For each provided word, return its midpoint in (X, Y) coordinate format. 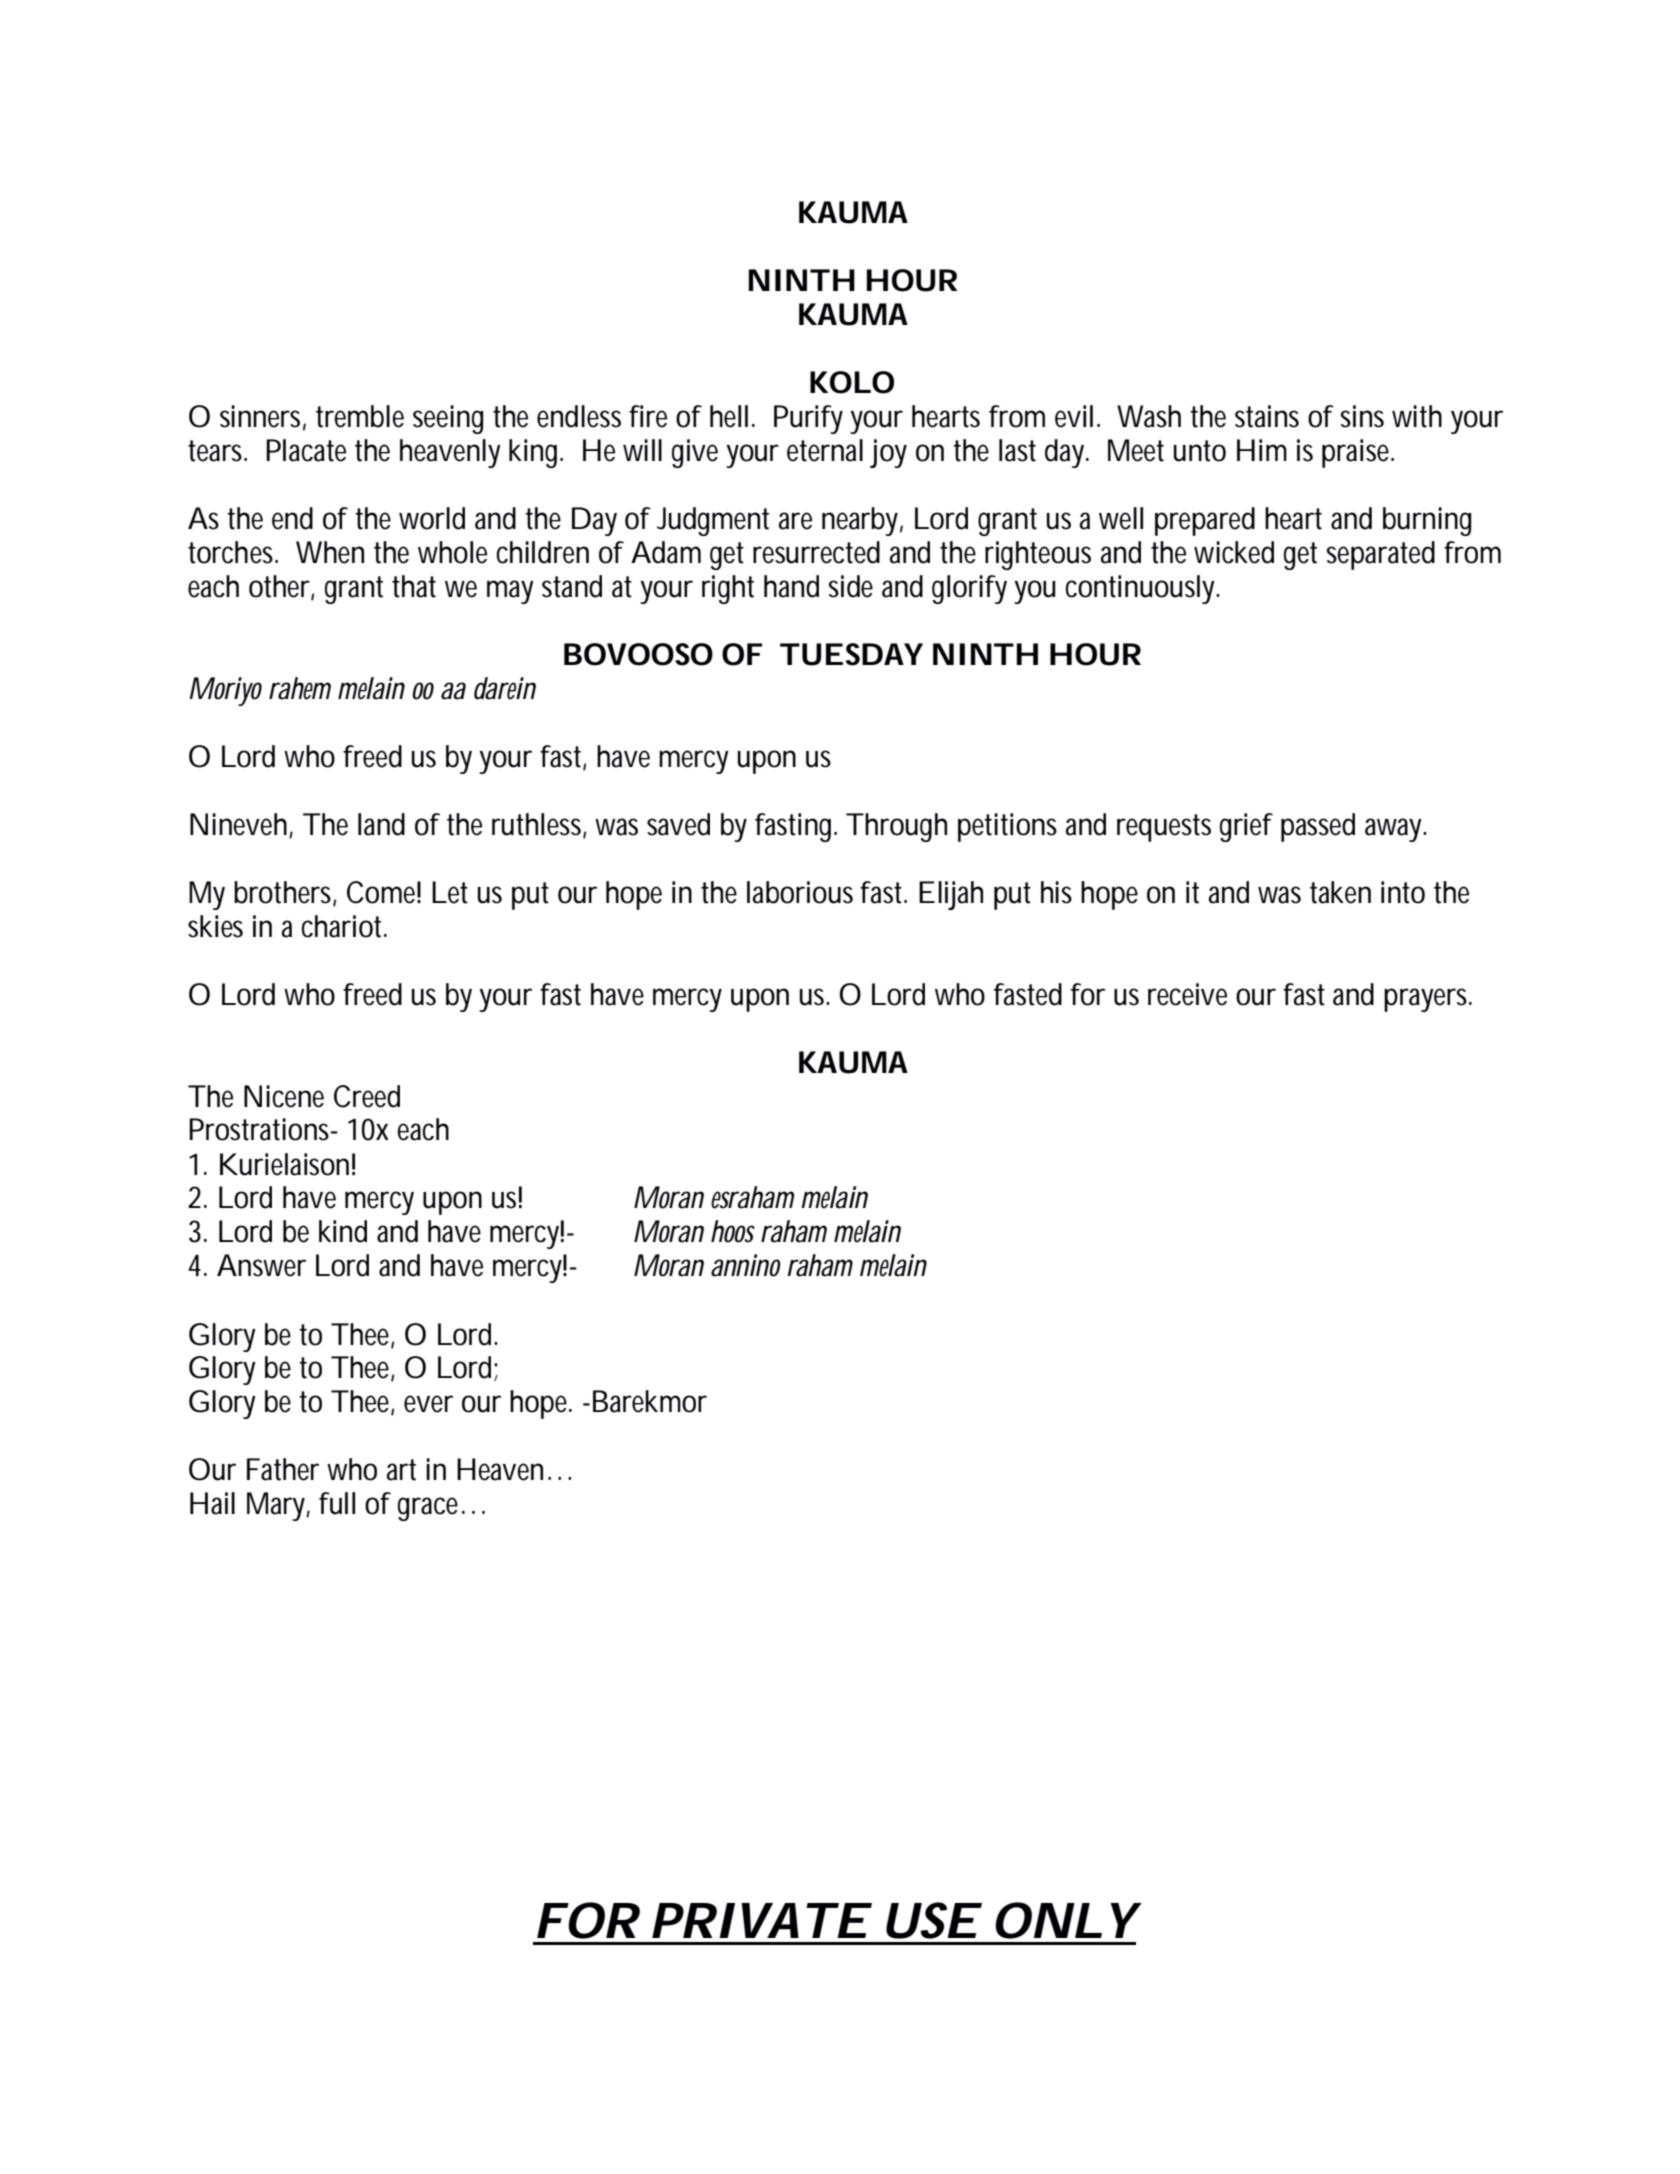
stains (1267, 416)
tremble (360, 416)
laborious (800, 892)
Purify (808, 419)
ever (428, 1404)
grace (431, 1509)
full (337, 1503)
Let (450, 892)
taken (1340, 892)
